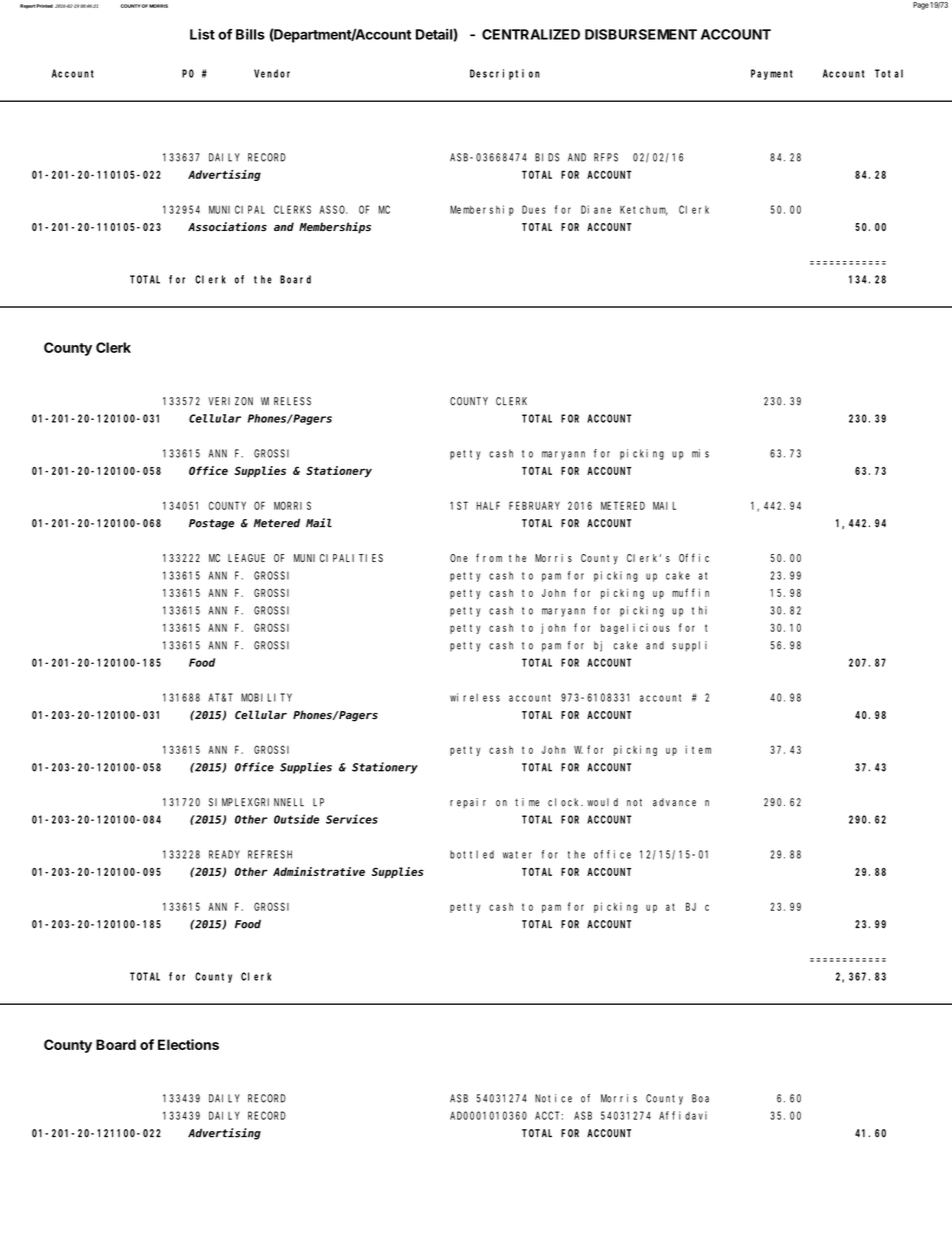 Image resolution: width=952 pixels, height=1233 pixels. I want to click on Description, so click(505, 74).
